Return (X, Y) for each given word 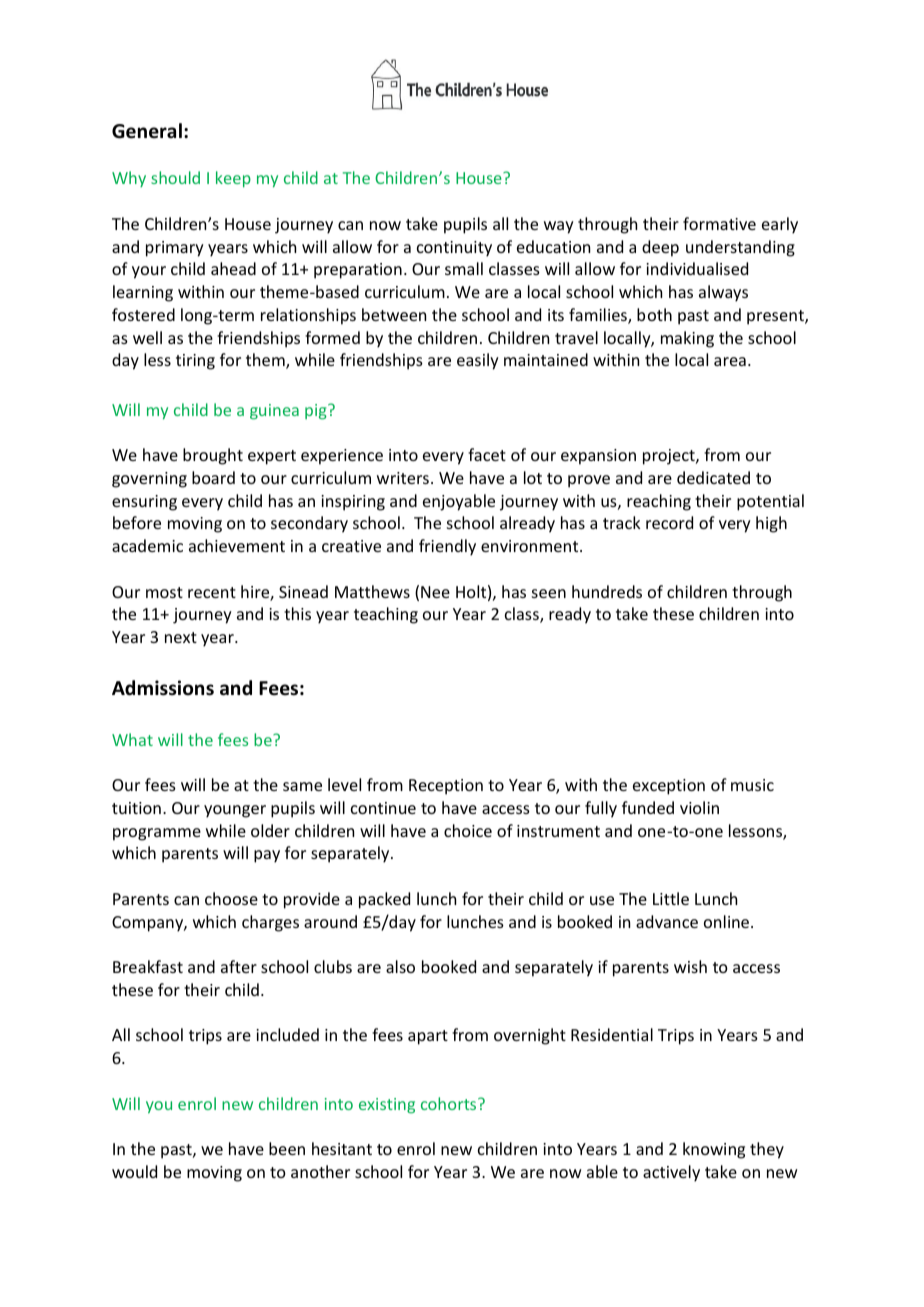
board (213, 477)
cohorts (450, 1103)
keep (233, 179)
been (287, 1148)
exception (669, 787)
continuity (454, 249)
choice (468, 830)
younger (235, 811)
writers (403, 478)
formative (719, 223)
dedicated (713, 477)
